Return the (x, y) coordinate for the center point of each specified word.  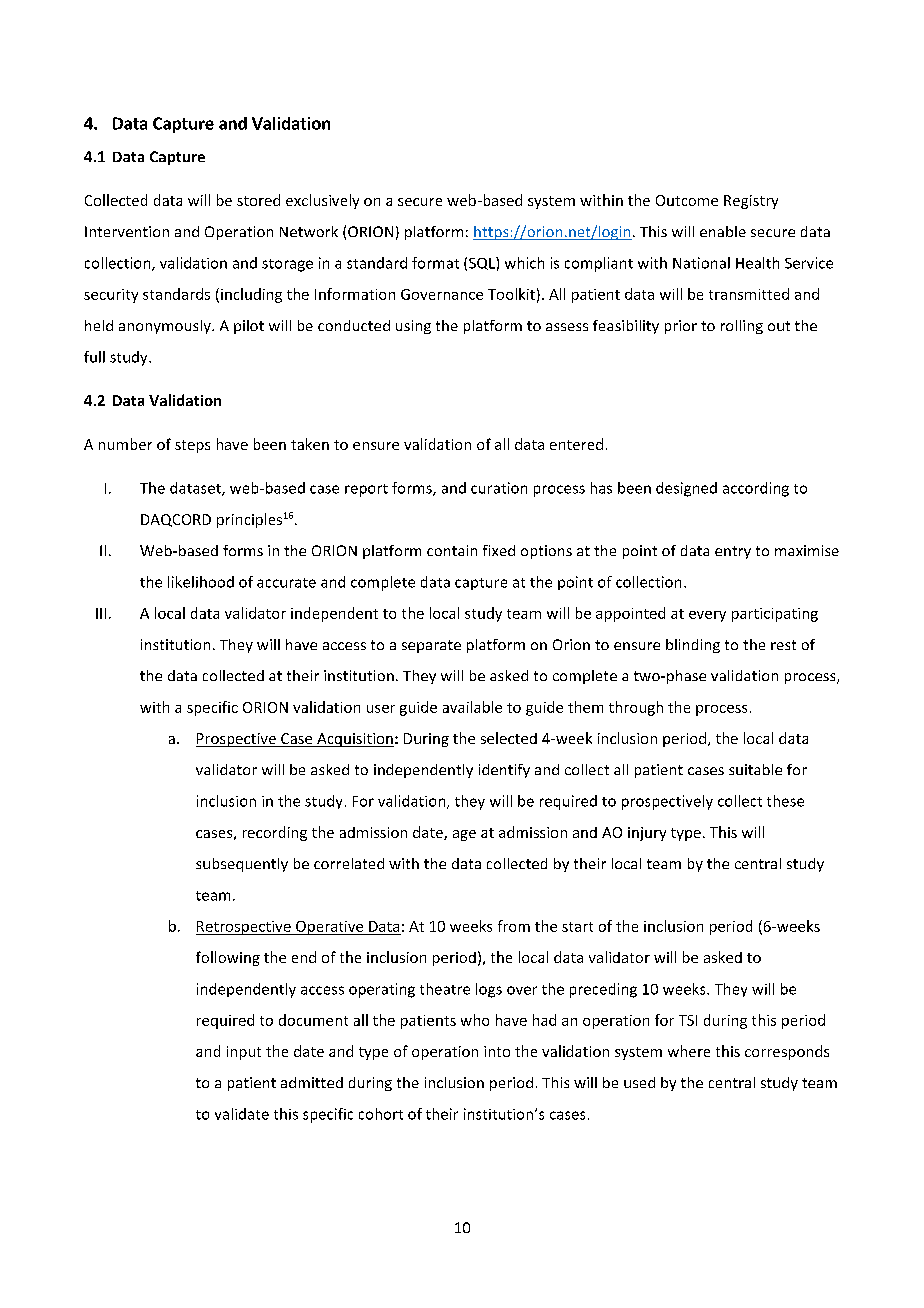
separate (431, 646)
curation (499, 488)
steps (192, 446)
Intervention (127, 231)
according (756, 489)
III (101, 613)
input (244, 1053)
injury (647, 834)
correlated (349, 863)
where (689, 1051)
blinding (693, 646)
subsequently (242, 865)
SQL (483, 263)
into (497, 1051)
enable (723, 231)
